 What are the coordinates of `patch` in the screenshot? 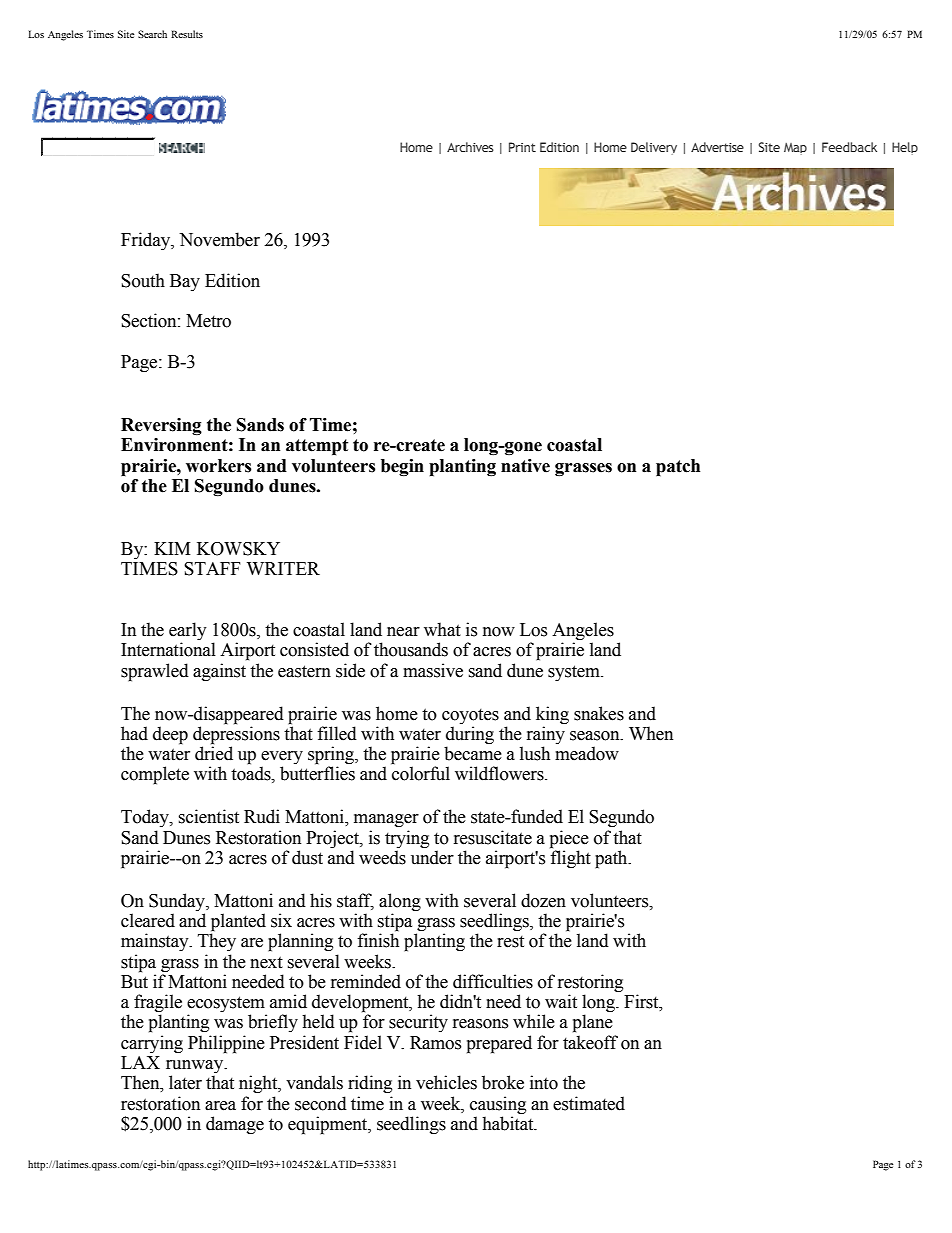 It's located at (678, 468).
